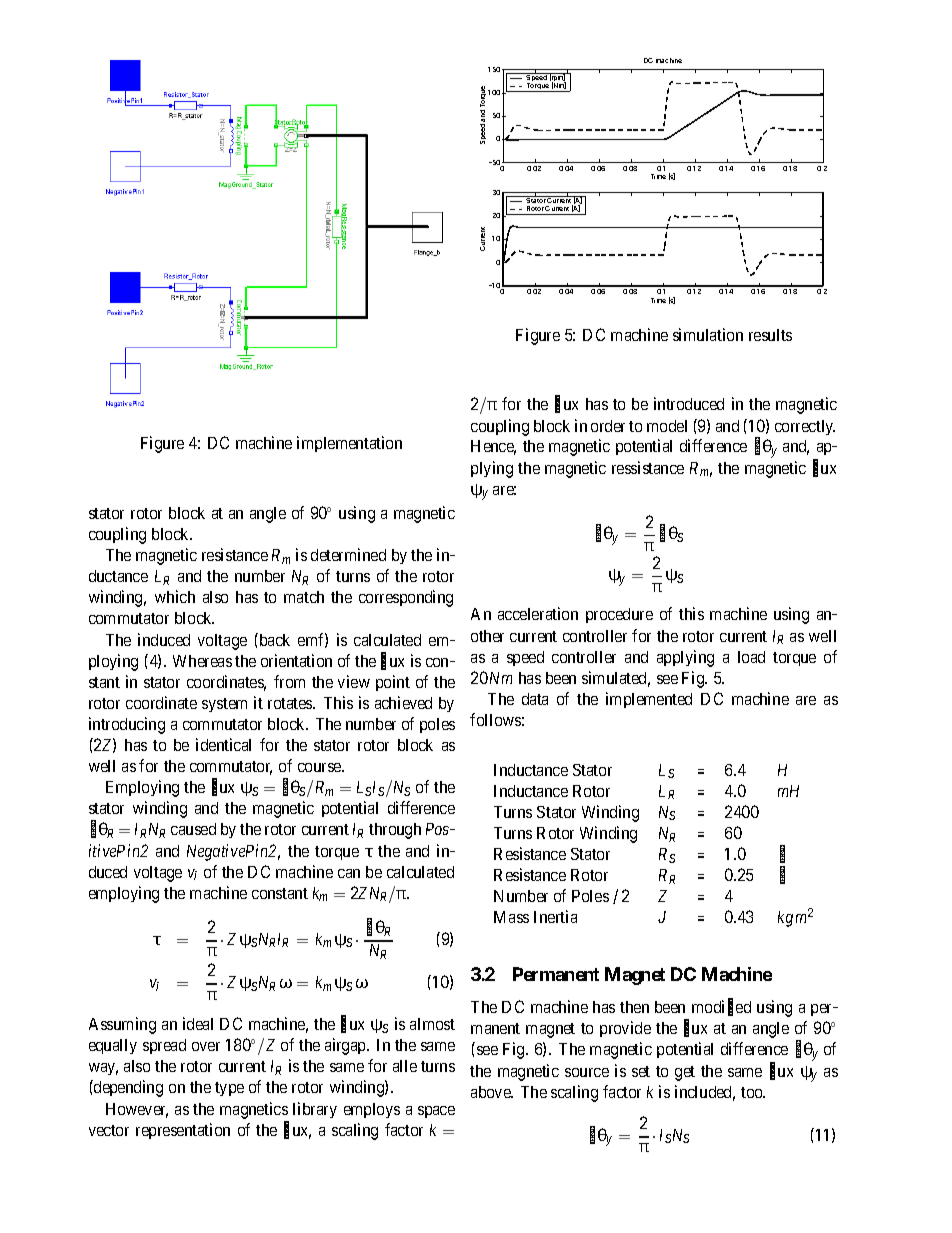  Describe the element at coordinates (406, 598) in the document. I see `corresponding` at that location.
